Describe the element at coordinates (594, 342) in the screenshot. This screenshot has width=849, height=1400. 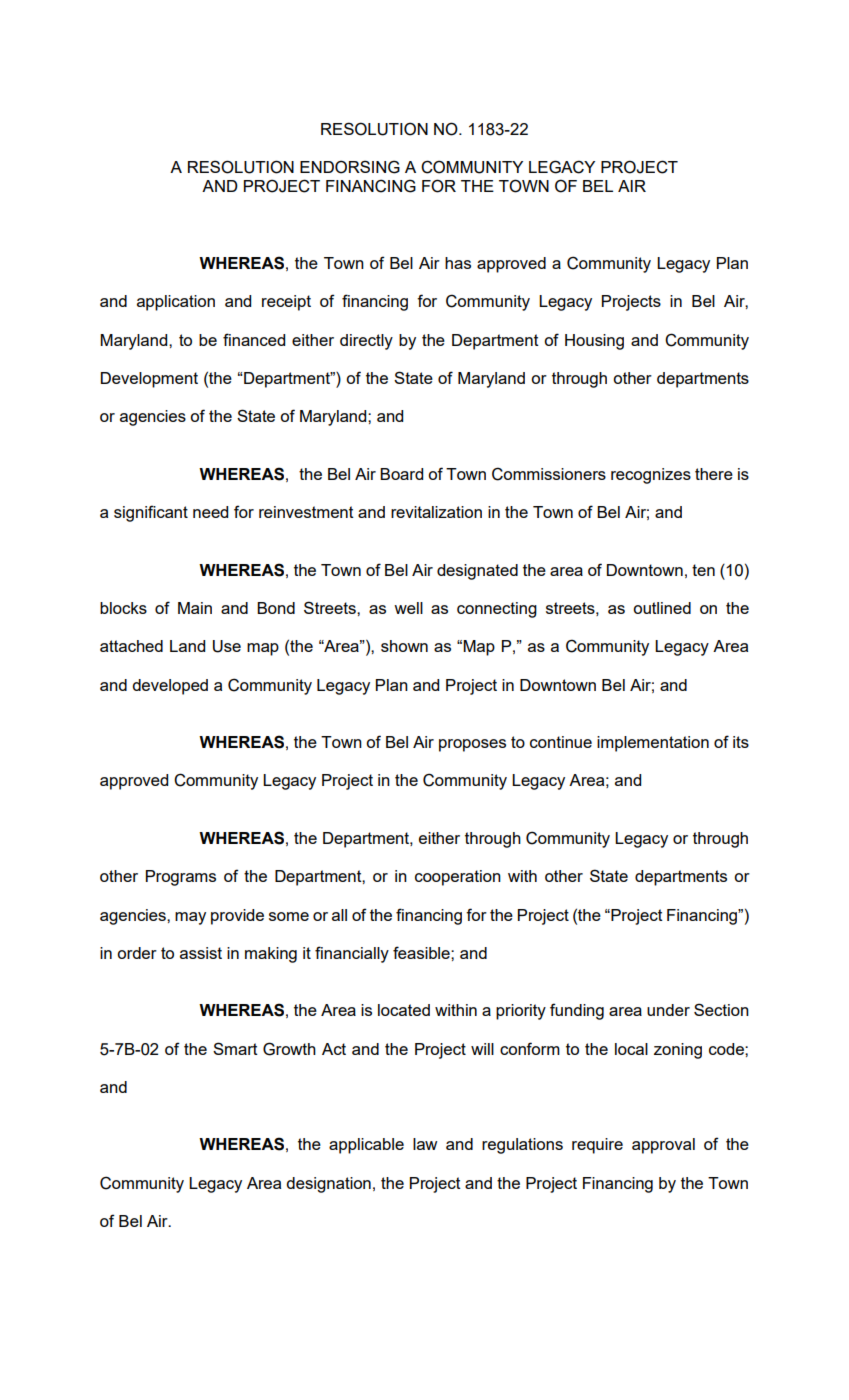
I see `Housing` at that location.
